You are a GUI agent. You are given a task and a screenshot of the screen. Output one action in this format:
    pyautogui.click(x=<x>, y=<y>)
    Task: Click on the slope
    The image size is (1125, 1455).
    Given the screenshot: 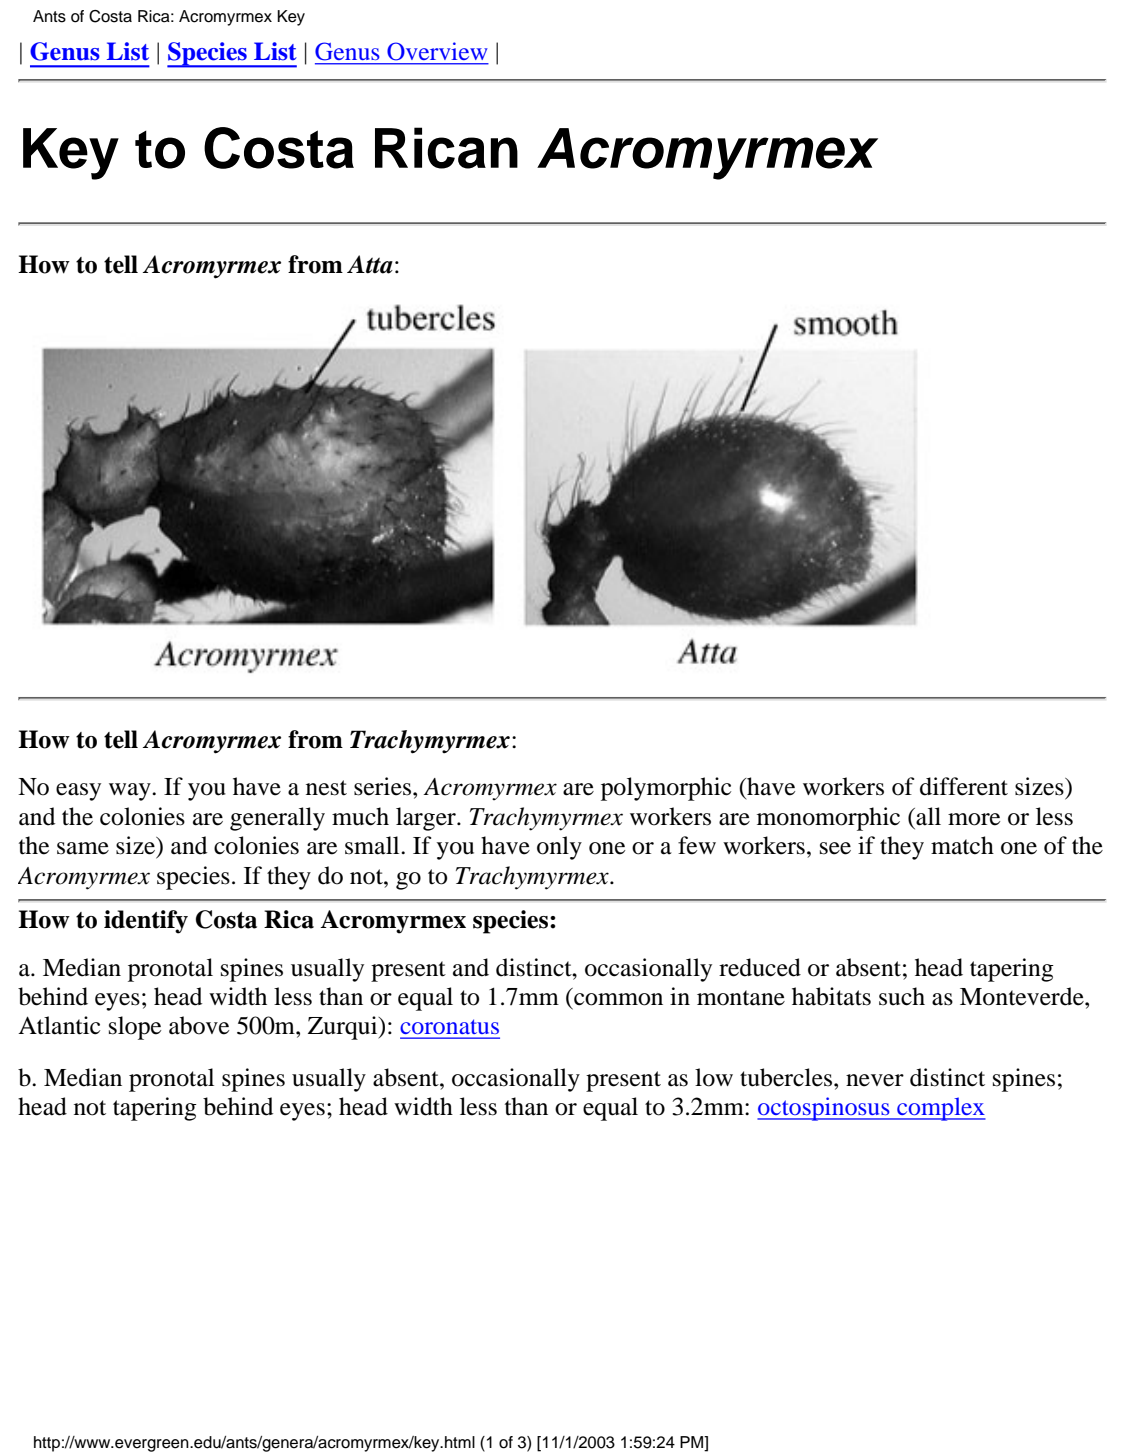 What is the action you would take?
    pyautogui.click(x=135, y=1028)
